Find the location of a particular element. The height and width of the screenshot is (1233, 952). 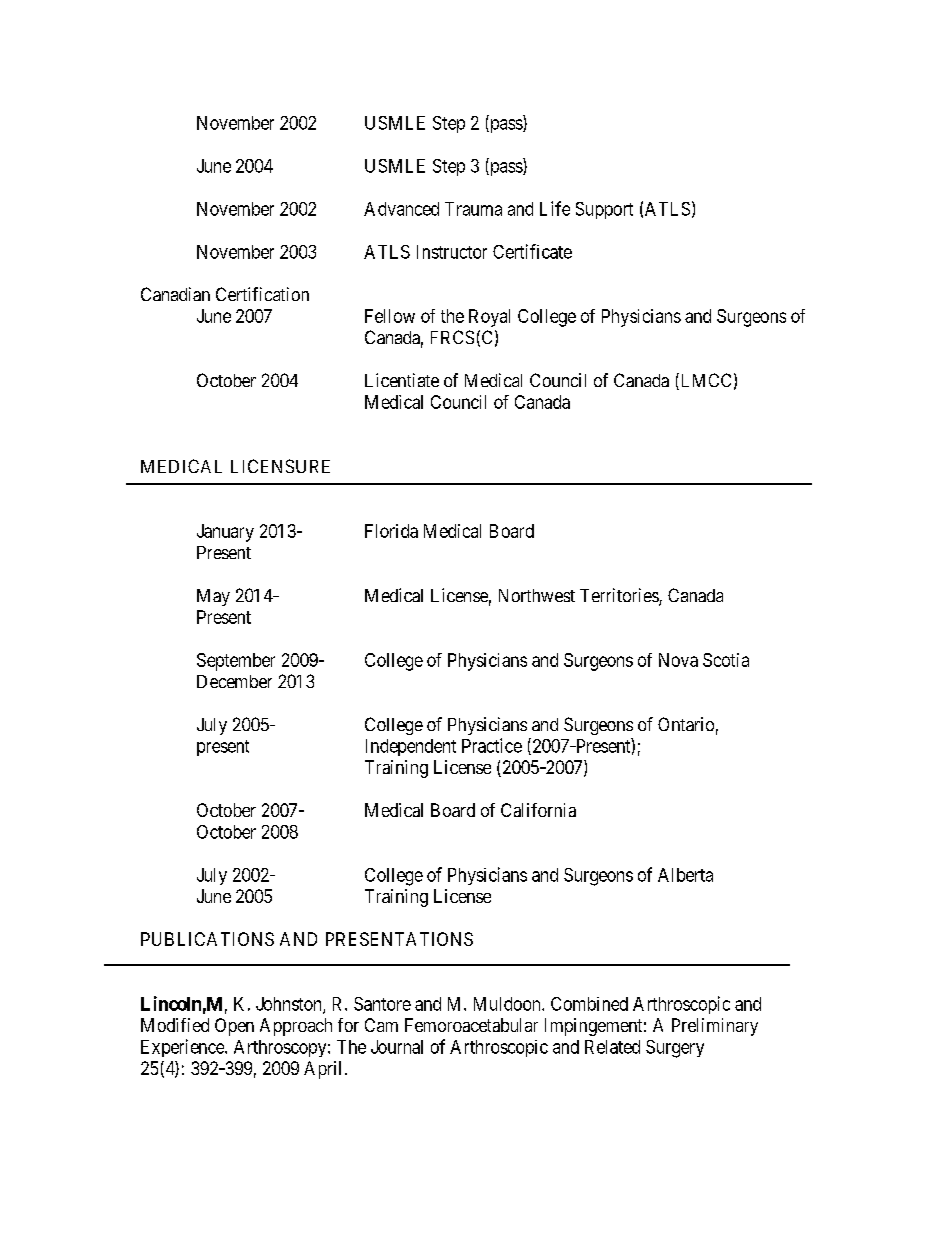

PUBLICATIONS is located at coordinates (207, 939).
